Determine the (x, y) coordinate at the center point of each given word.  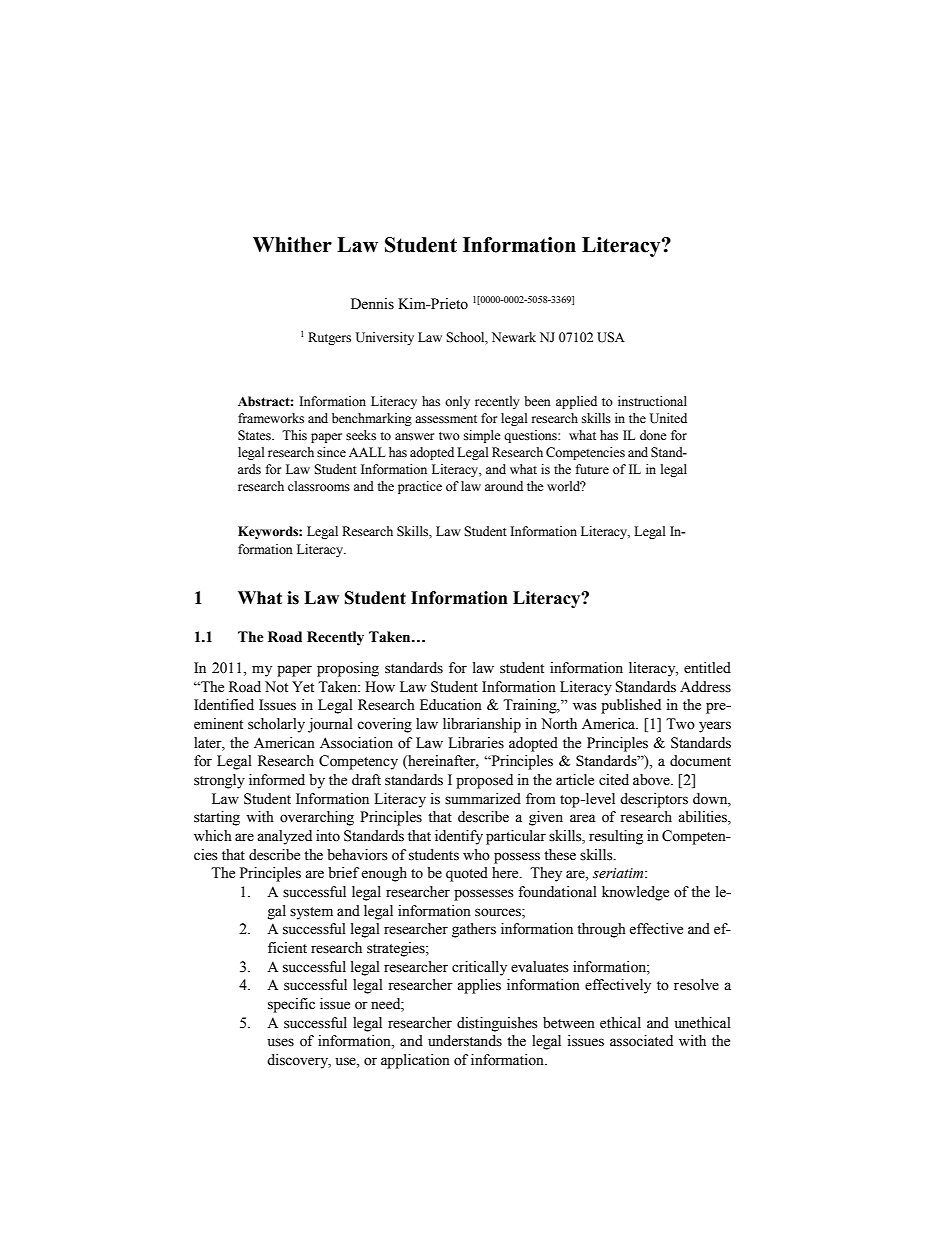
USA (611, 337)
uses (280, 1042)
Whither (292, 245)
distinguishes (497, 1024)
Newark (514, 337)
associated (641, 1041)
